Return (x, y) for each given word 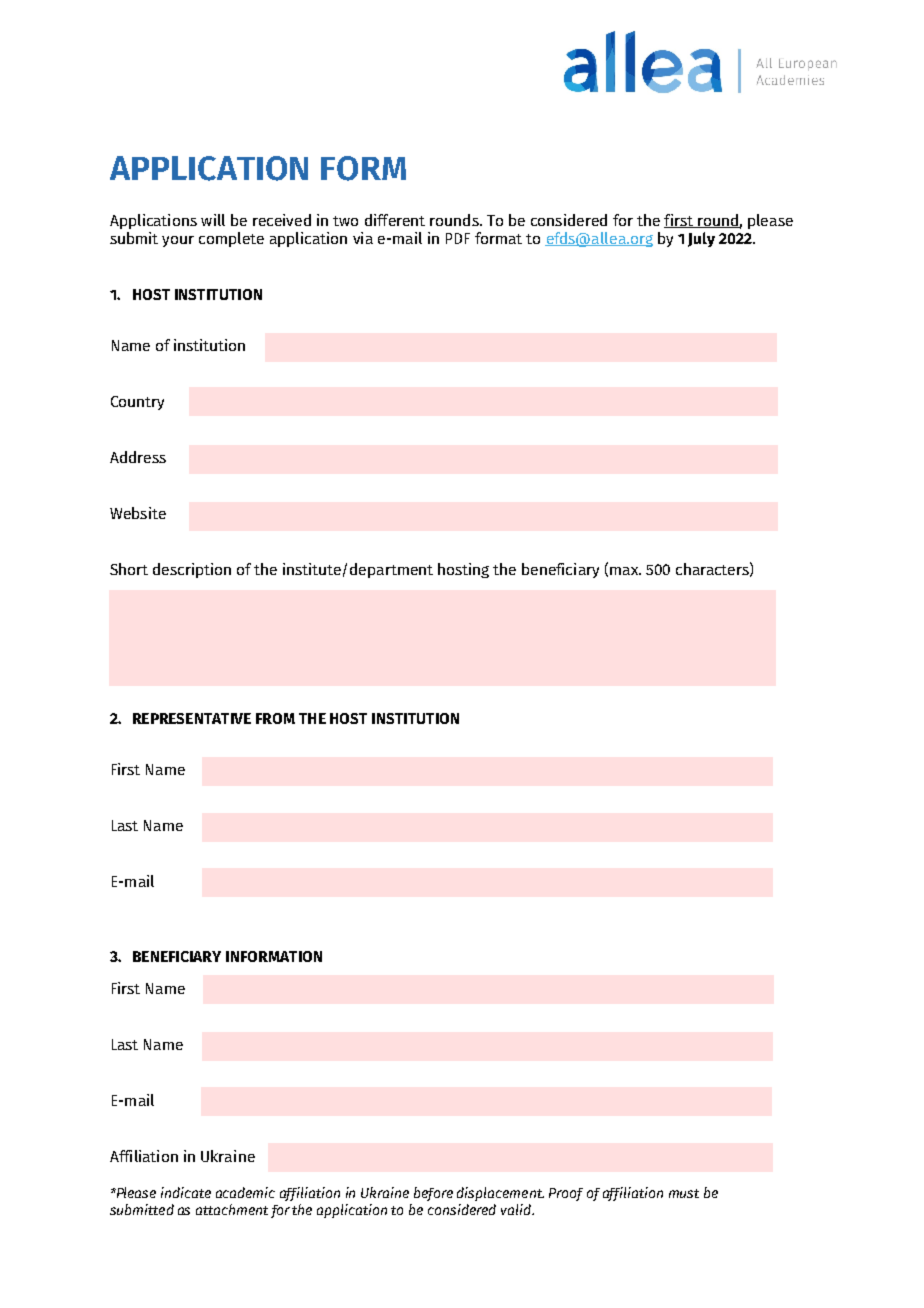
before (433, 1194)
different (395, 220)
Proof (566, 1194)
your (178, 241)
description (192, 570)
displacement (500, 1194)
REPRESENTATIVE (192, 718)
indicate (186, 1192)
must (684, 1193)
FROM (275, 718)
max (625, 571)
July (701, 239)
